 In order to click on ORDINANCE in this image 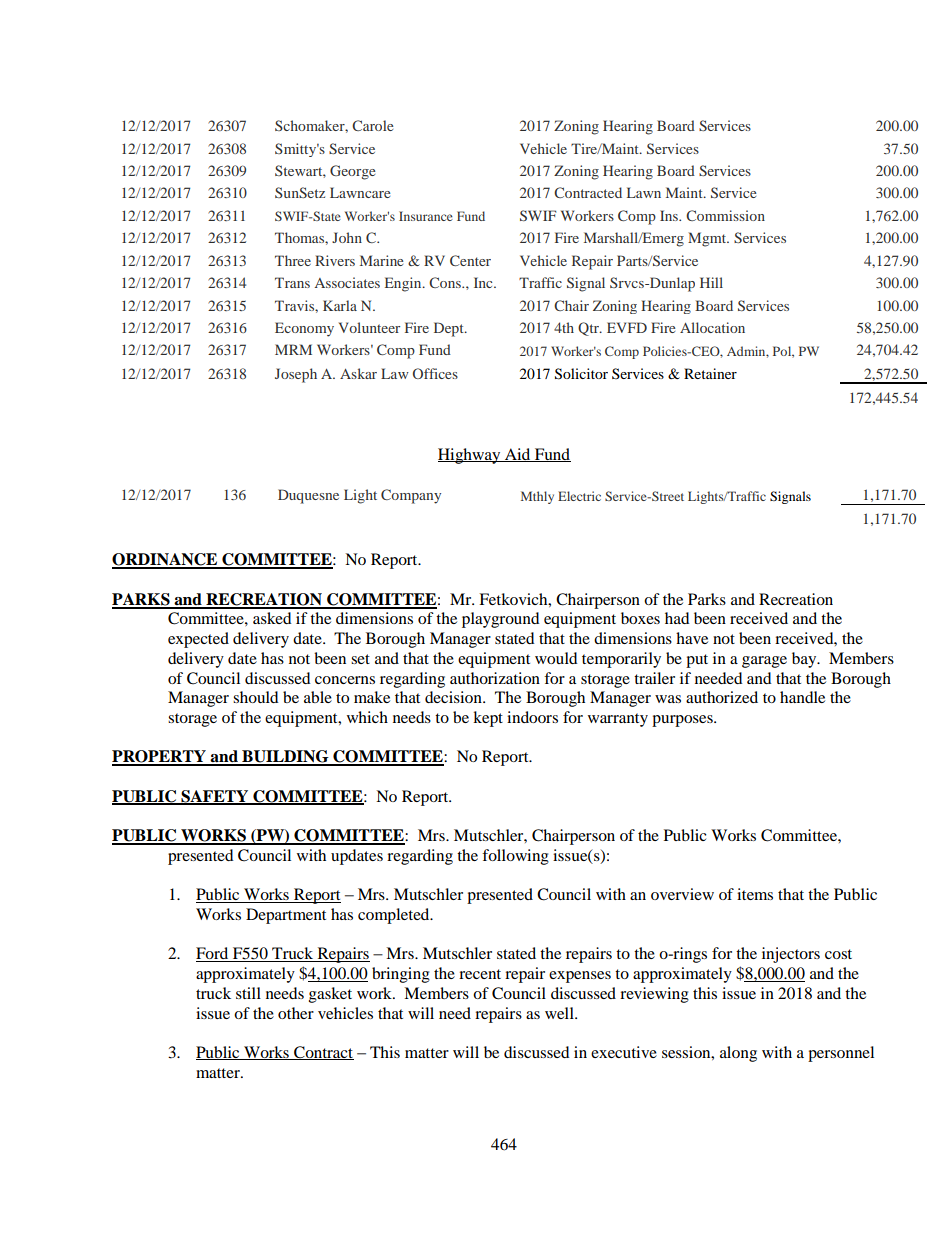, I will do `click(166, 560)`.
